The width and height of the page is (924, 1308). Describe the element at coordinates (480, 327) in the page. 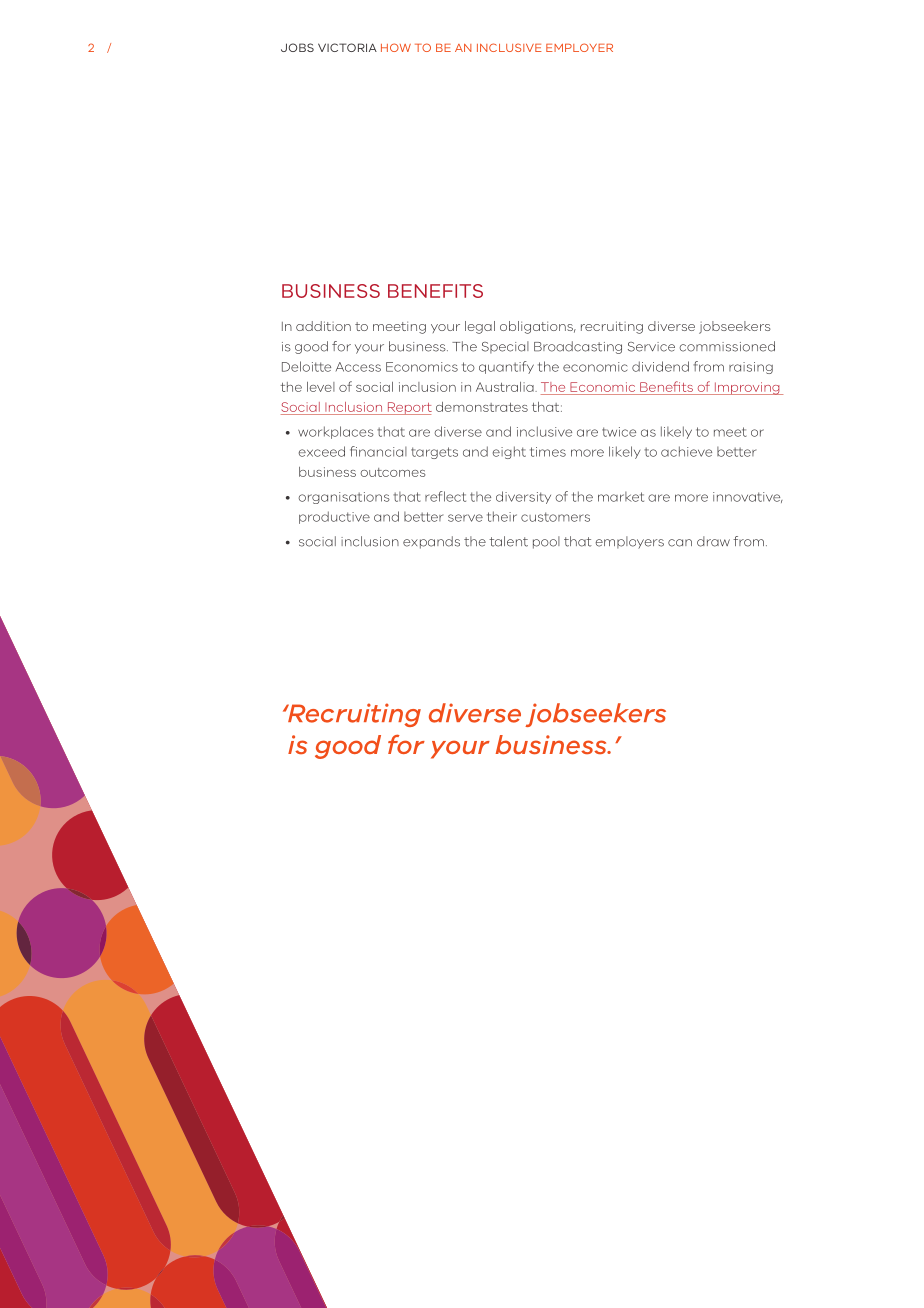

I see `legal` at that location.
